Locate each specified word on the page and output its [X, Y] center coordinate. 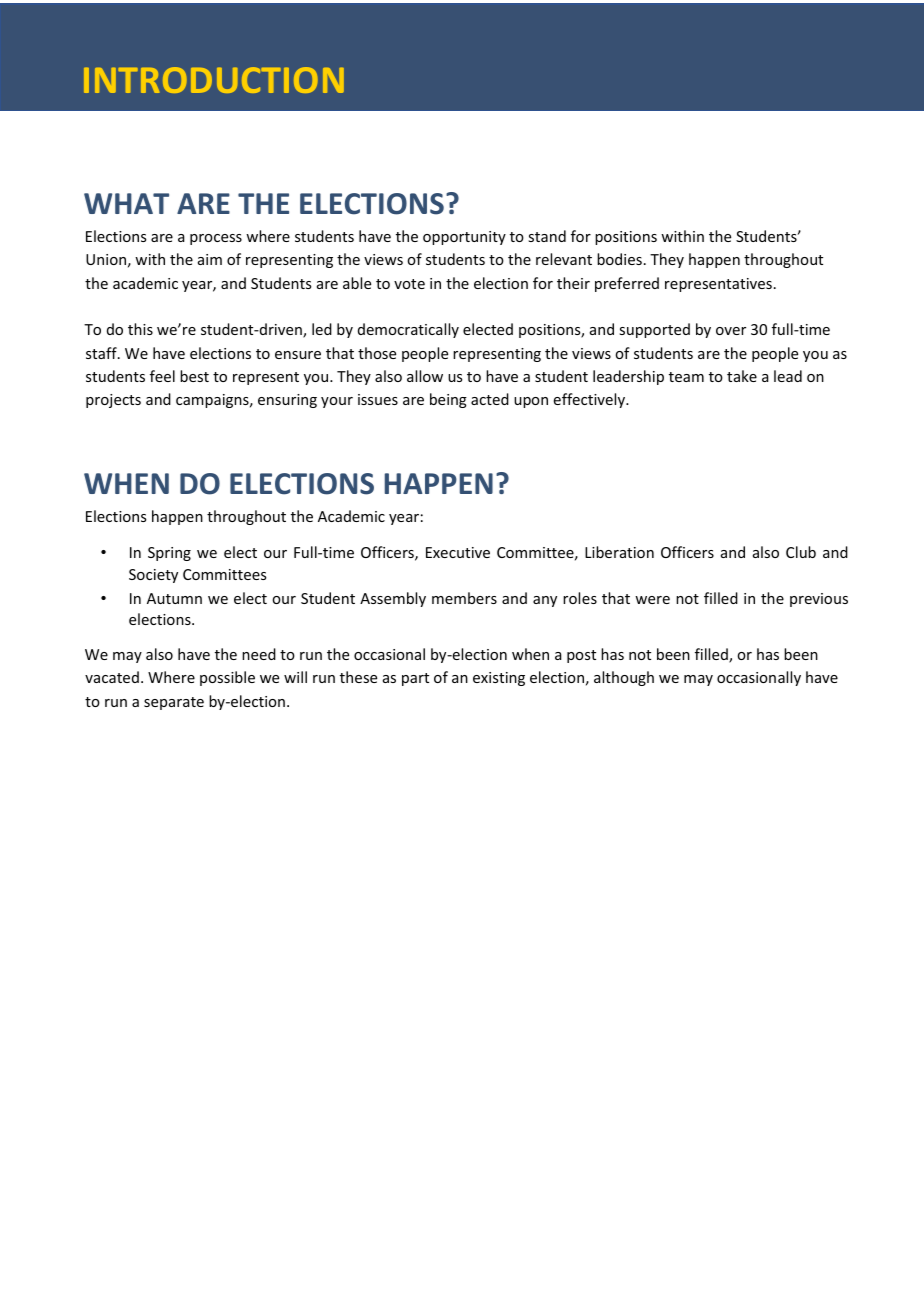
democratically [408, 330]
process [216, 239]
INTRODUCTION [214, 80]
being [448, 400]
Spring [169, 554]
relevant [564, 259]
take [742, 376]
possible [227, 678]
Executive [458, 552]
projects [113, 401]
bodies [619, 259]
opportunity [464, 238]
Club [801, 552]
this [140, 329]
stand [547, 236]
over [731, 331]
